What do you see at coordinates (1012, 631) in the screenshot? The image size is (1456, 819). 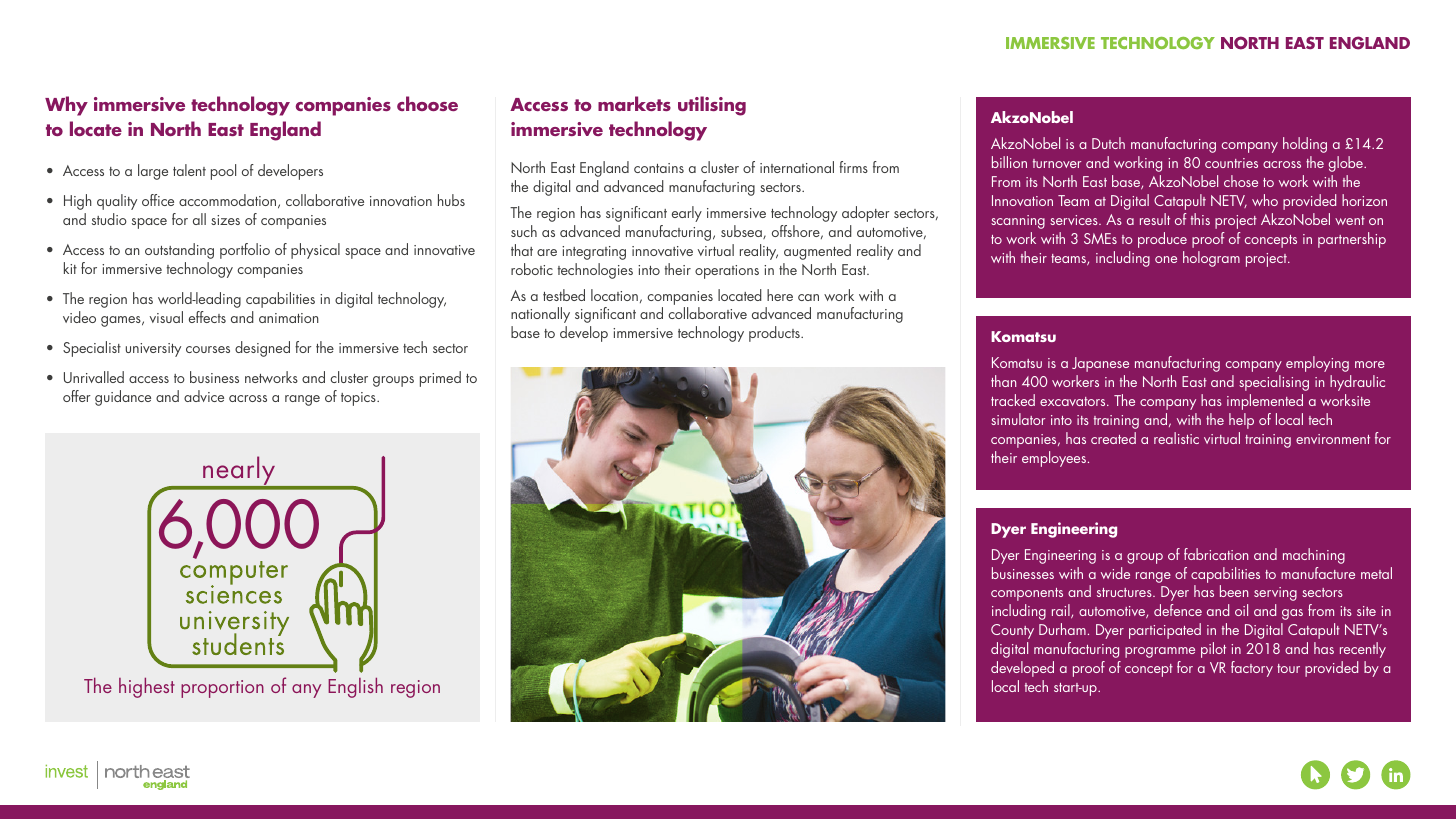 I see `County` at bounding box center [1012, 631].
